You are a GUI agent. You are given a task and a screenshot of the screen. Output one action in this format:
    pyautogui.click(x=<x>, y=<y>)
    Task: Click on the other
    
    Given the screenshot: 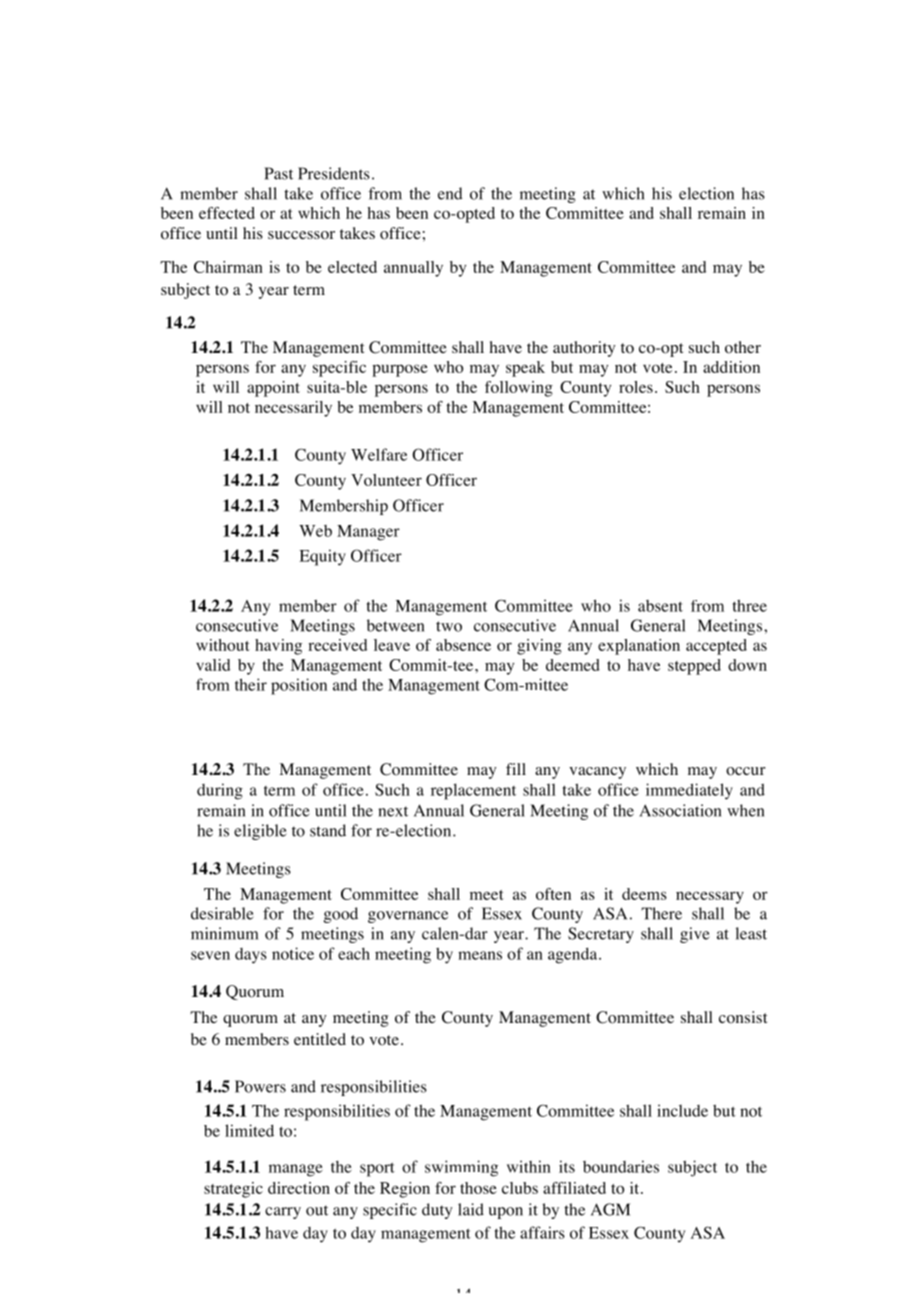 What is the action you would take?
    pyautogui.click(x=743, y=347)
